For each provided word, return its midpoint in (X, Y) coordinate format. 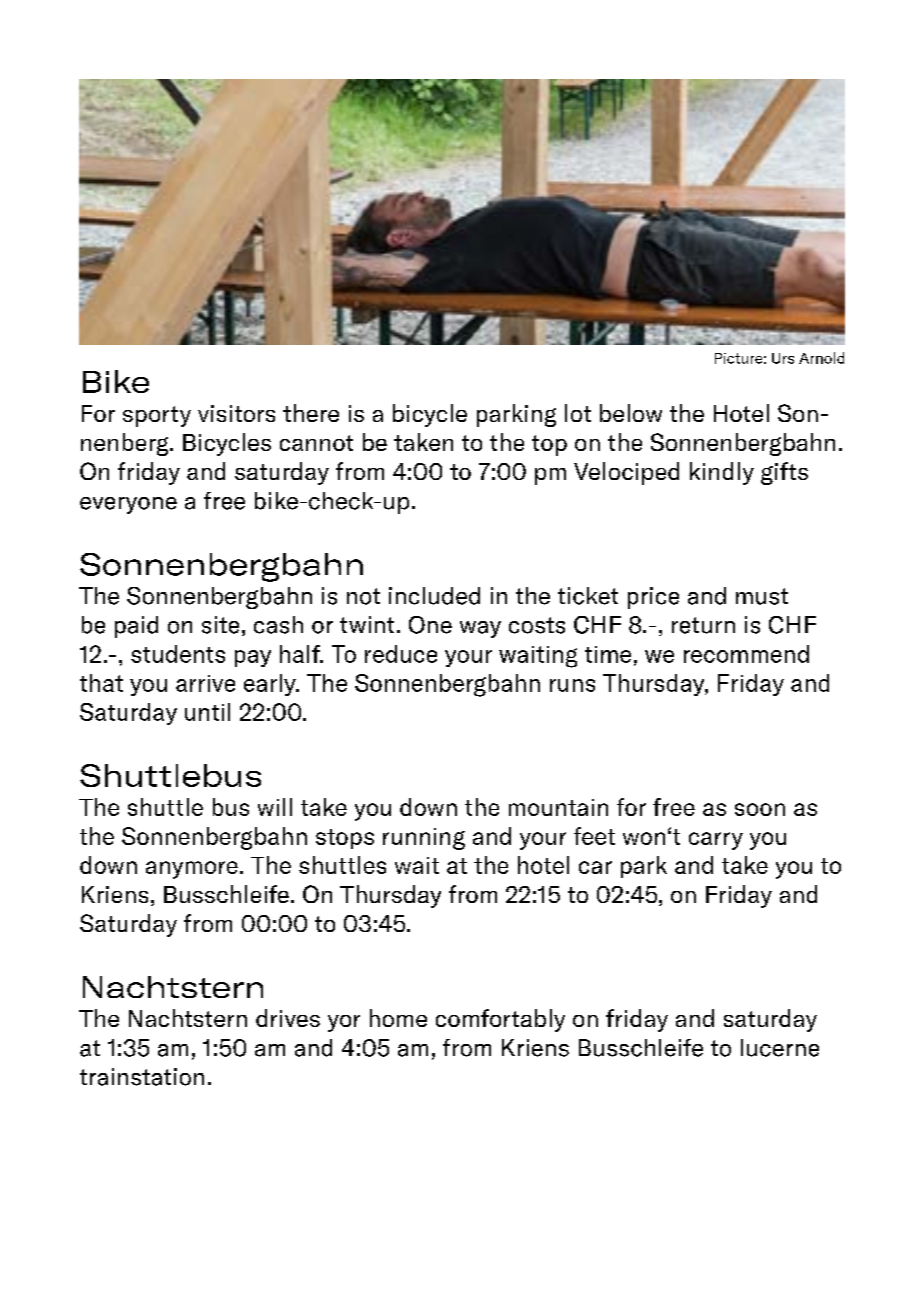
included (434, 596)
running (424, 839)
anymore (192, 870)
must (762, 596)
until (207, 712)
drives (288, 1018)
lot (578, 413)
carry (716, 841)
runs (572, 685)
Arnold (821, 358)
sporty (157, 416)
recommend (746, 654)
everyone (128, 505)
